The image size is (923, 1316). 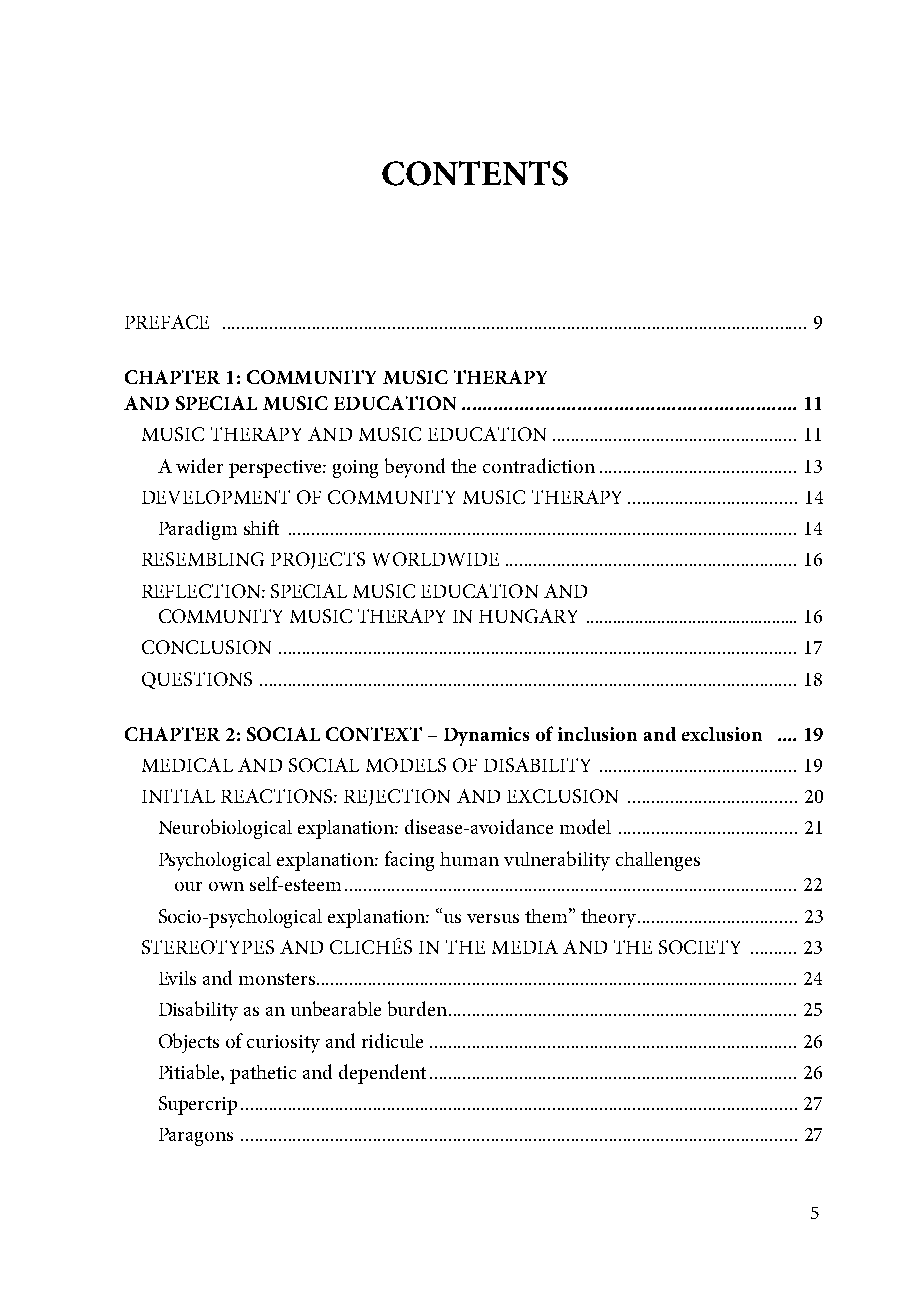 I want to click on Paragons, so click(x=196, y=1137).
